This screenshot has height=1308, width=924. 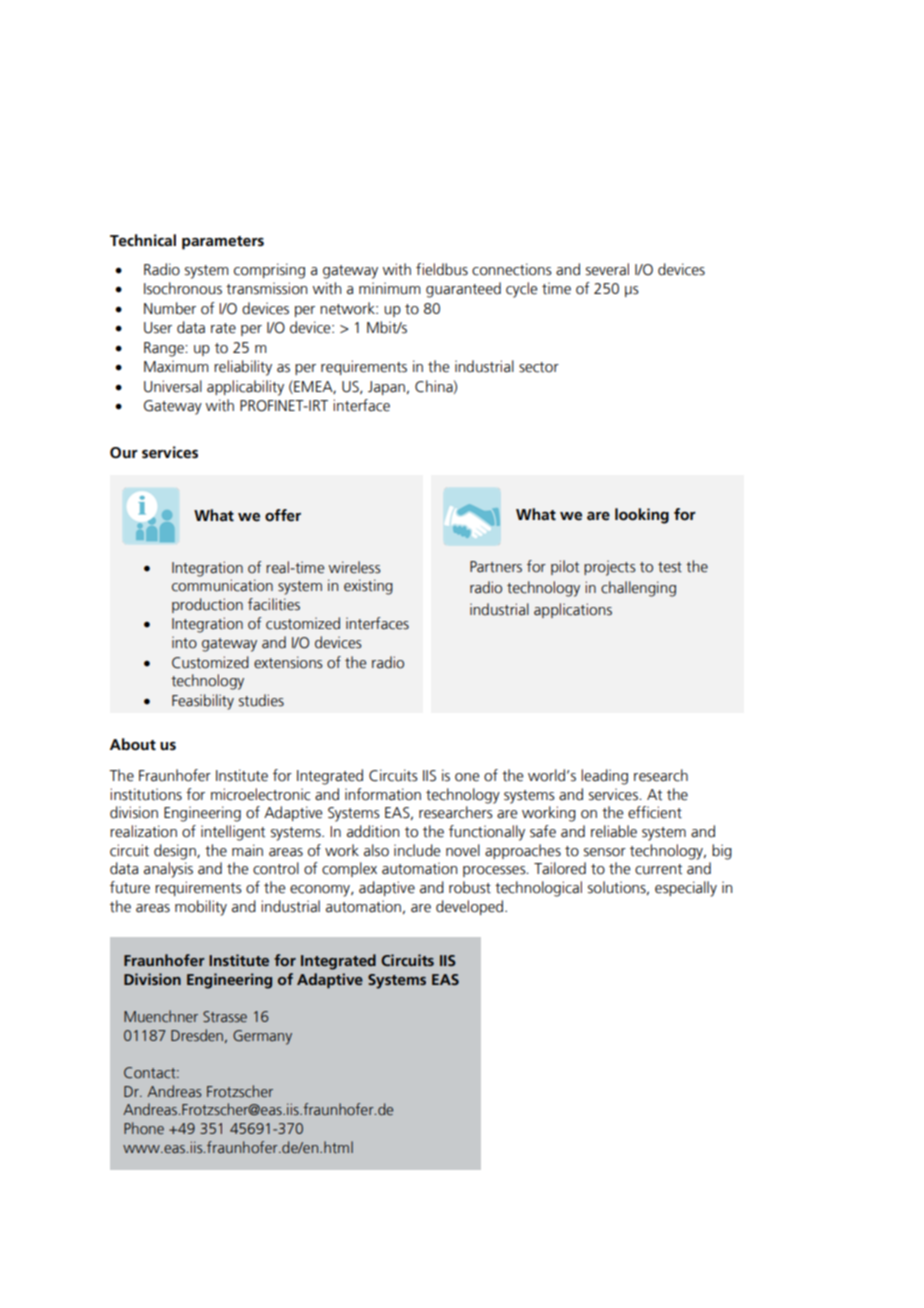 I want to click on information, so click(x=383, y=794).
